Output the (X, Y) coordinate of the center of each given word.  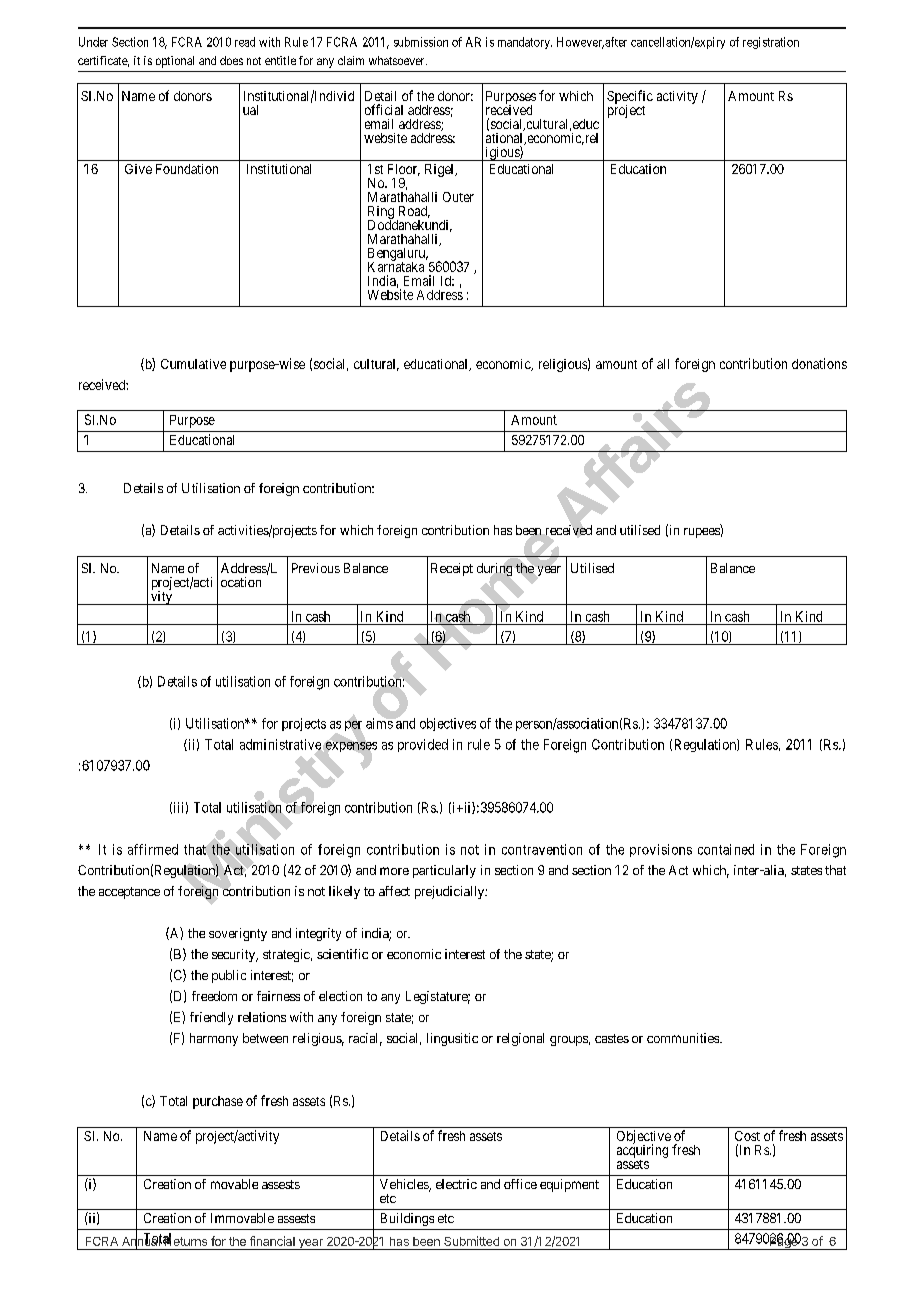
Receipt (452, 569)
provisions (661, 850)
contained (726, 849)
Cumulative (193, 364)
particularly (444, 871)
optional (175, 62)
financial (272, 1241)
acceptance (129, 893)
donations (819, 363)
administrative (281, 745)
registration (771, 43)
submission (421, 42)
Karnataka (396, 266)
